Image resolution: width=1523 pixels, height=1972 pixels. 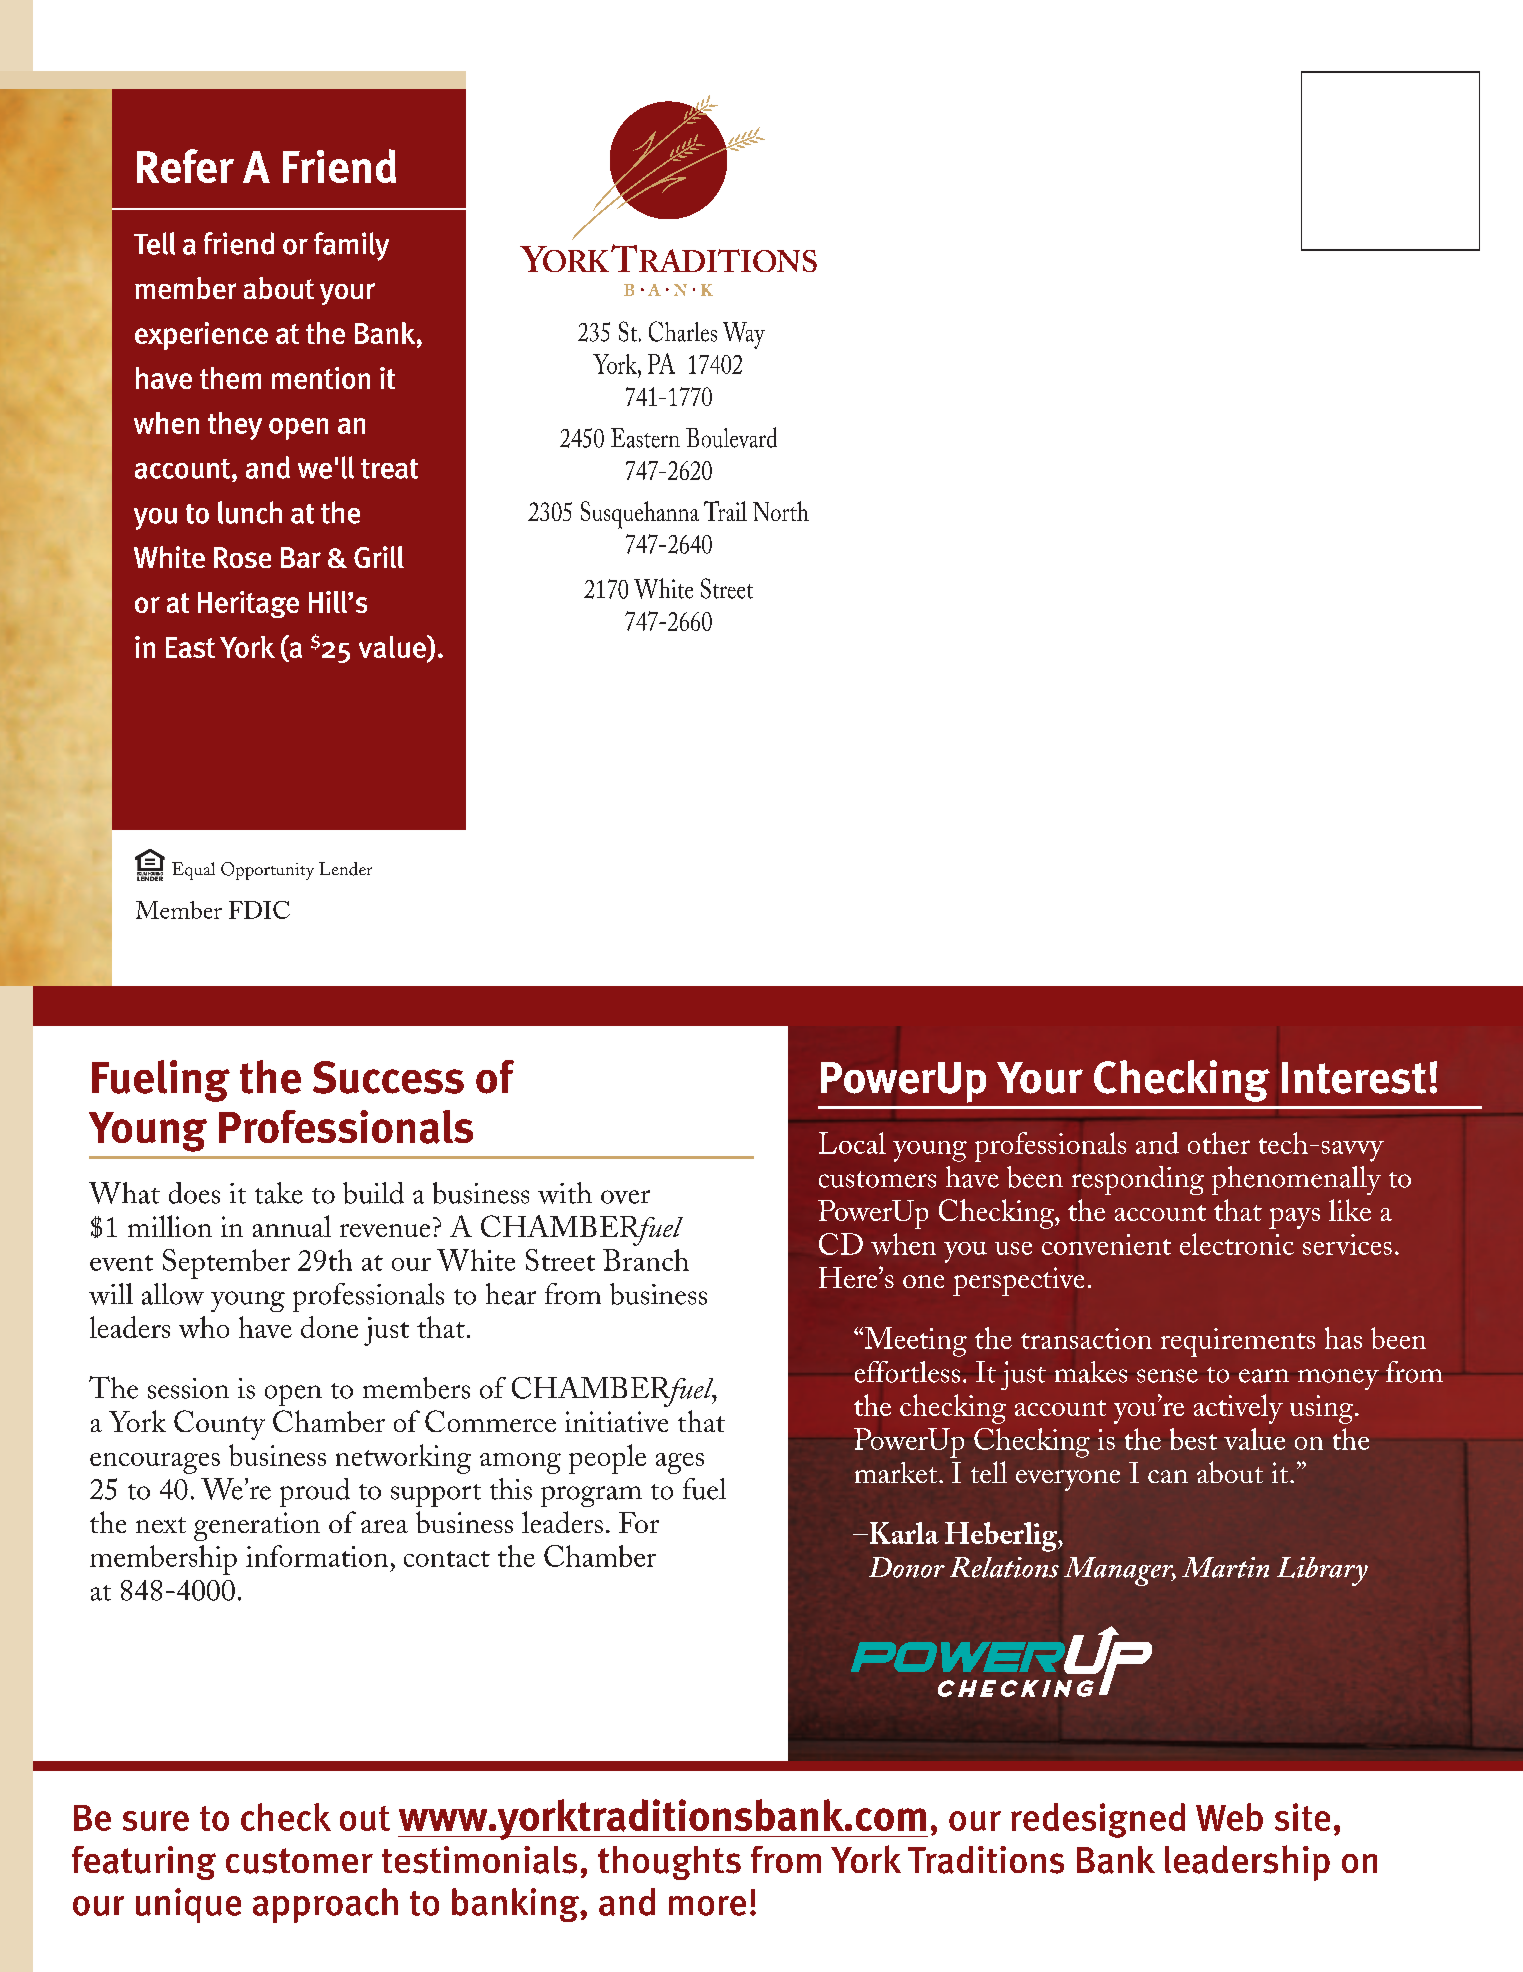 What do you see at coordinates (267, 871) in the screenshot?
I see `Opportunity` at bounding box center [267, 871].
